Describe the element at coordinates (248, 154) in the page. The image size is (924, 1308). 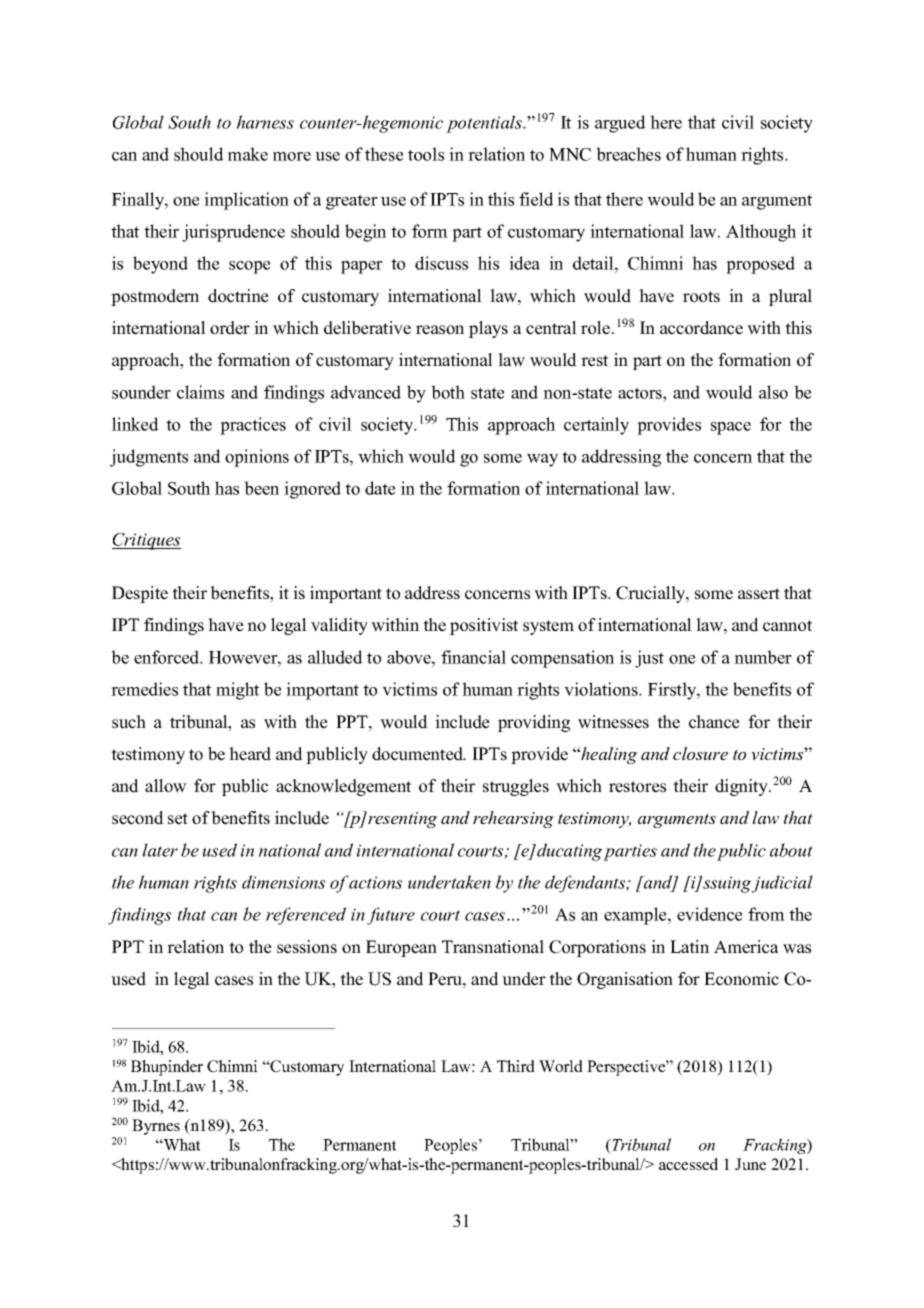
I see `make` at that location.
